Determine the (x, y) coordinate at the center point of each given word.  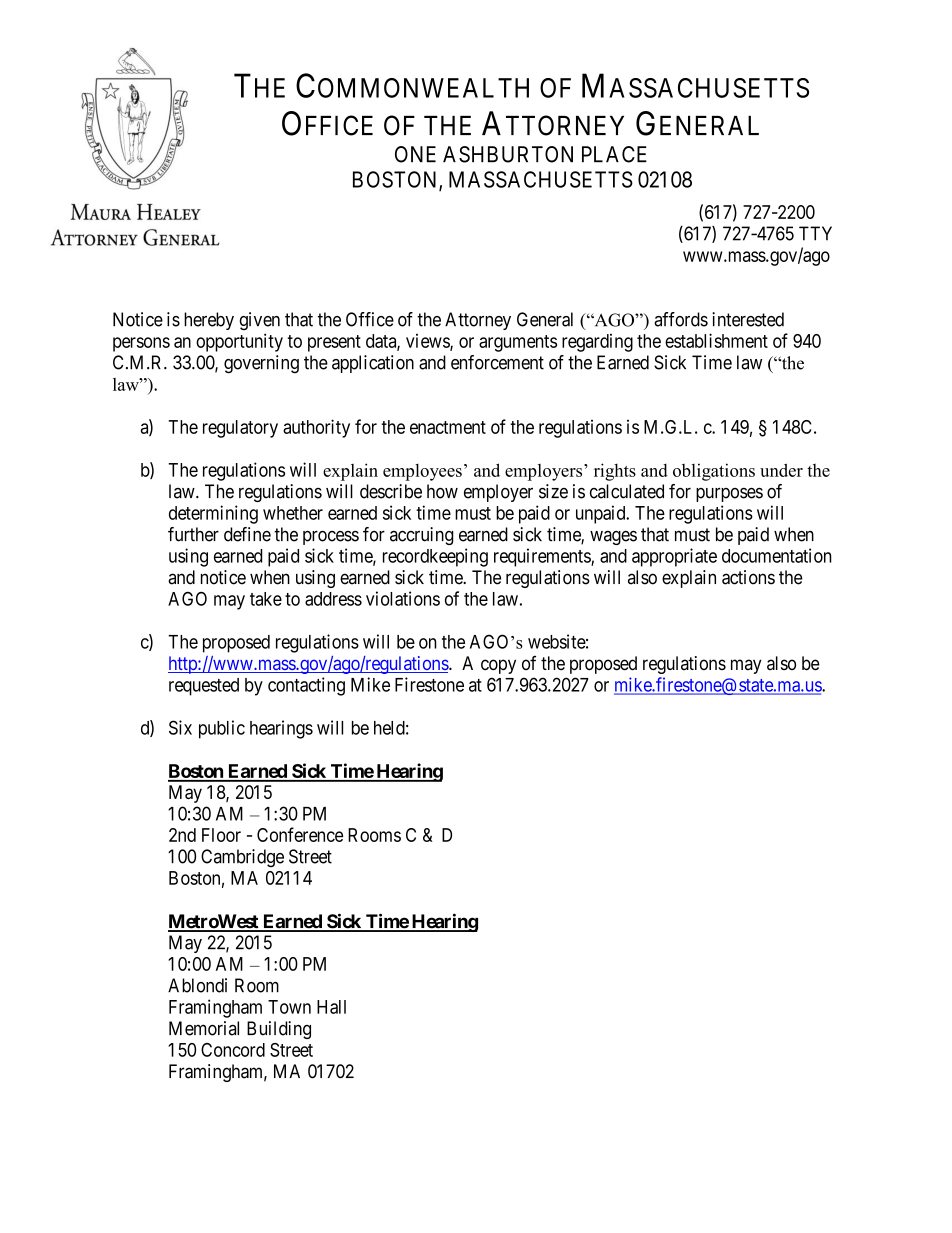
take (266, 599)
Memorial (204, 1028)
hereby (209, 321)
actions (748, 577)
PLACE (614, 154)
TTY (815, 233)
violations (403, 598)
